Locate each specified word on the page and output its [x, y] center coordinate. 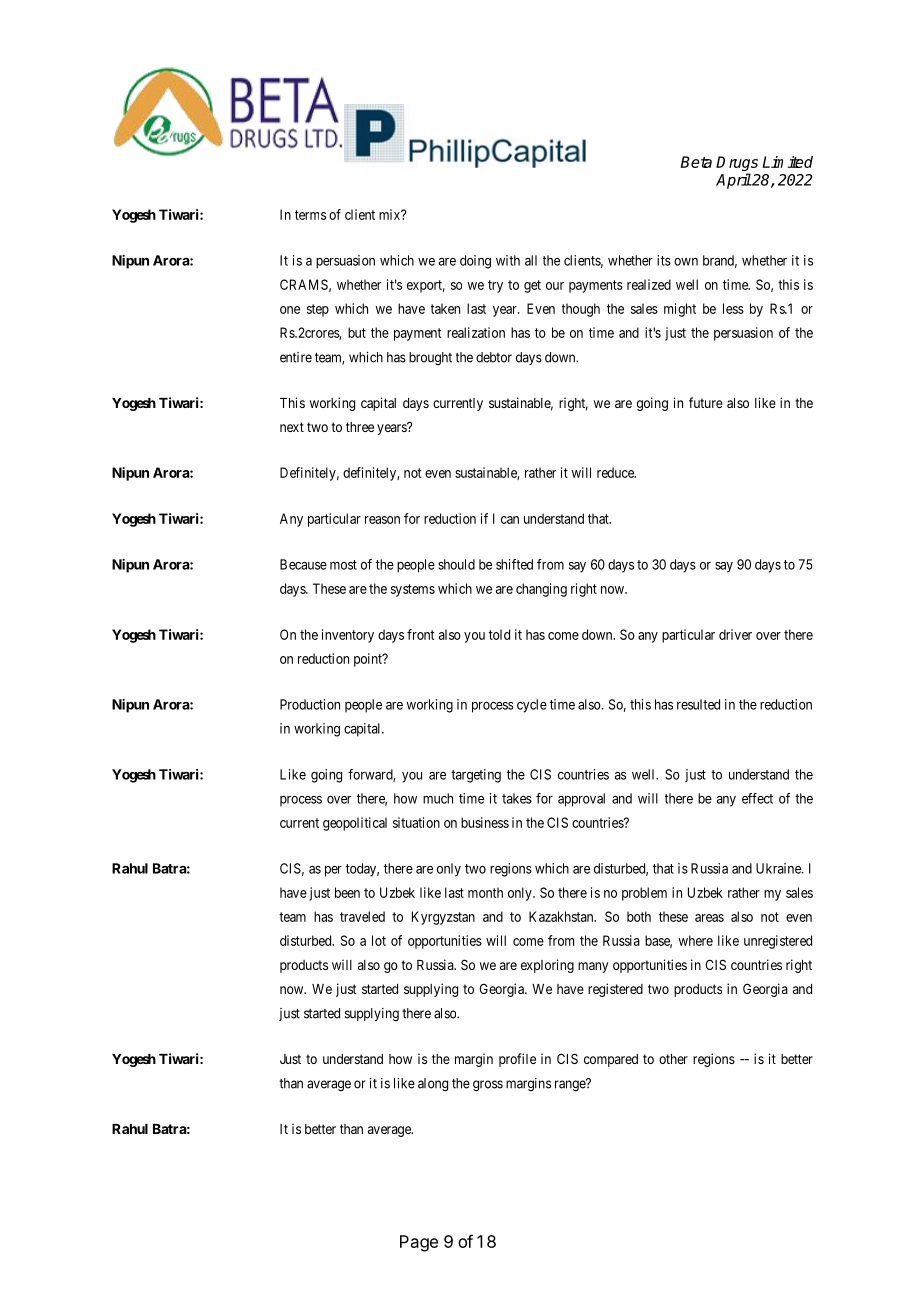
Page [419, 1243]
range [571, 1085]
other [673, 1059]
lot [379, 940]
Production [310, 704]
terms [310, 215]
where [696, 940]
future [706, 402]
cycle [532, 706]
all [531, 260]
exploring [547, 966]
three [360, 427]
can [510, 520]
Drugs [737, 165]
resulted [698, 704]
